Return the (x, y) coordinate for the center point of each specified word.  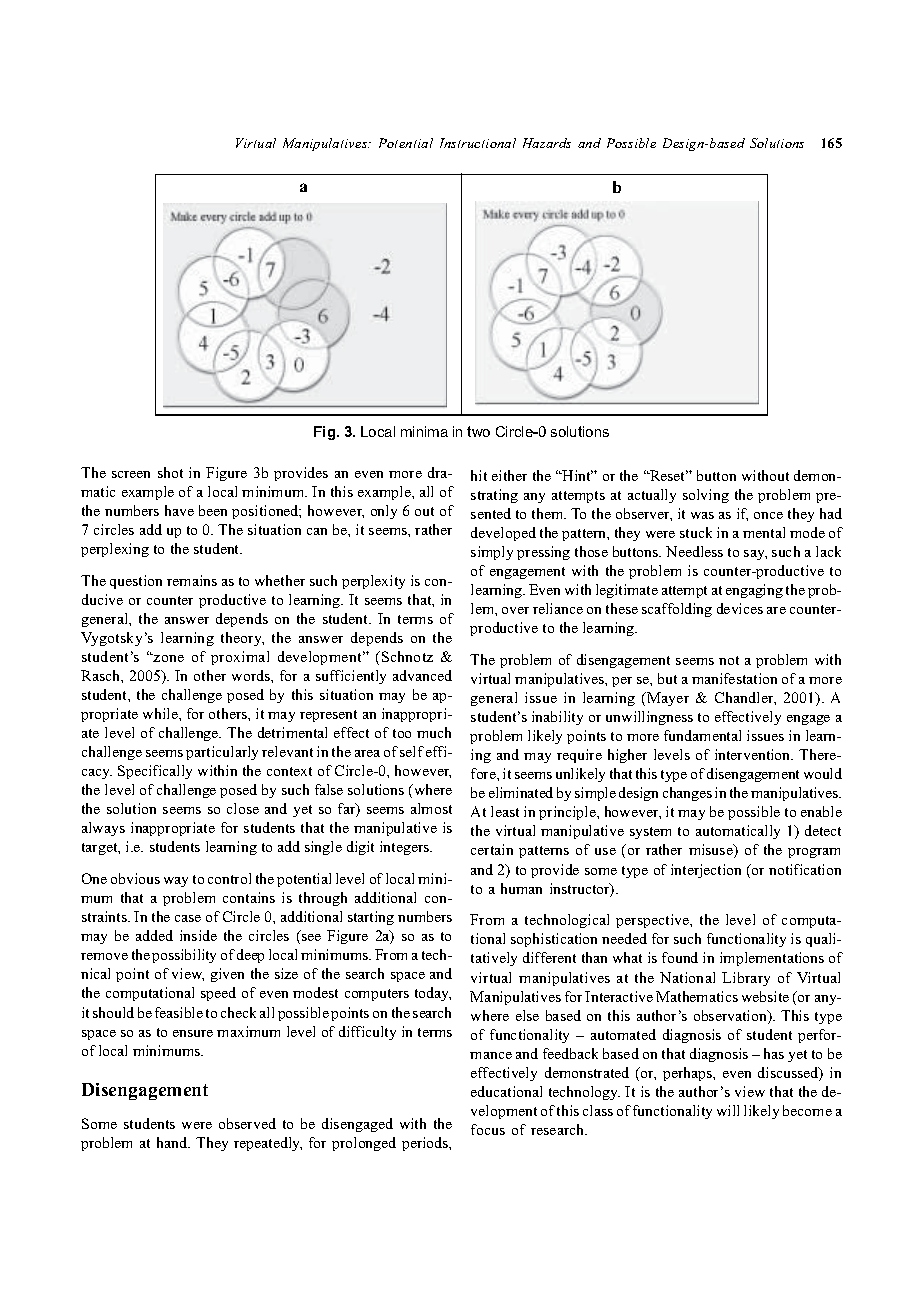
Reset (668, 475)
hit (479, 475)
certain (492, 849)
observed (247, 1123)
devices (740, 608)
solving (706, 496)
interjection (706, 871)
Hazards (547, 143)
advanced (422, 675)
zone (168, 658)
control (229, 878)
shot (170, 472)
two (478, 431)
